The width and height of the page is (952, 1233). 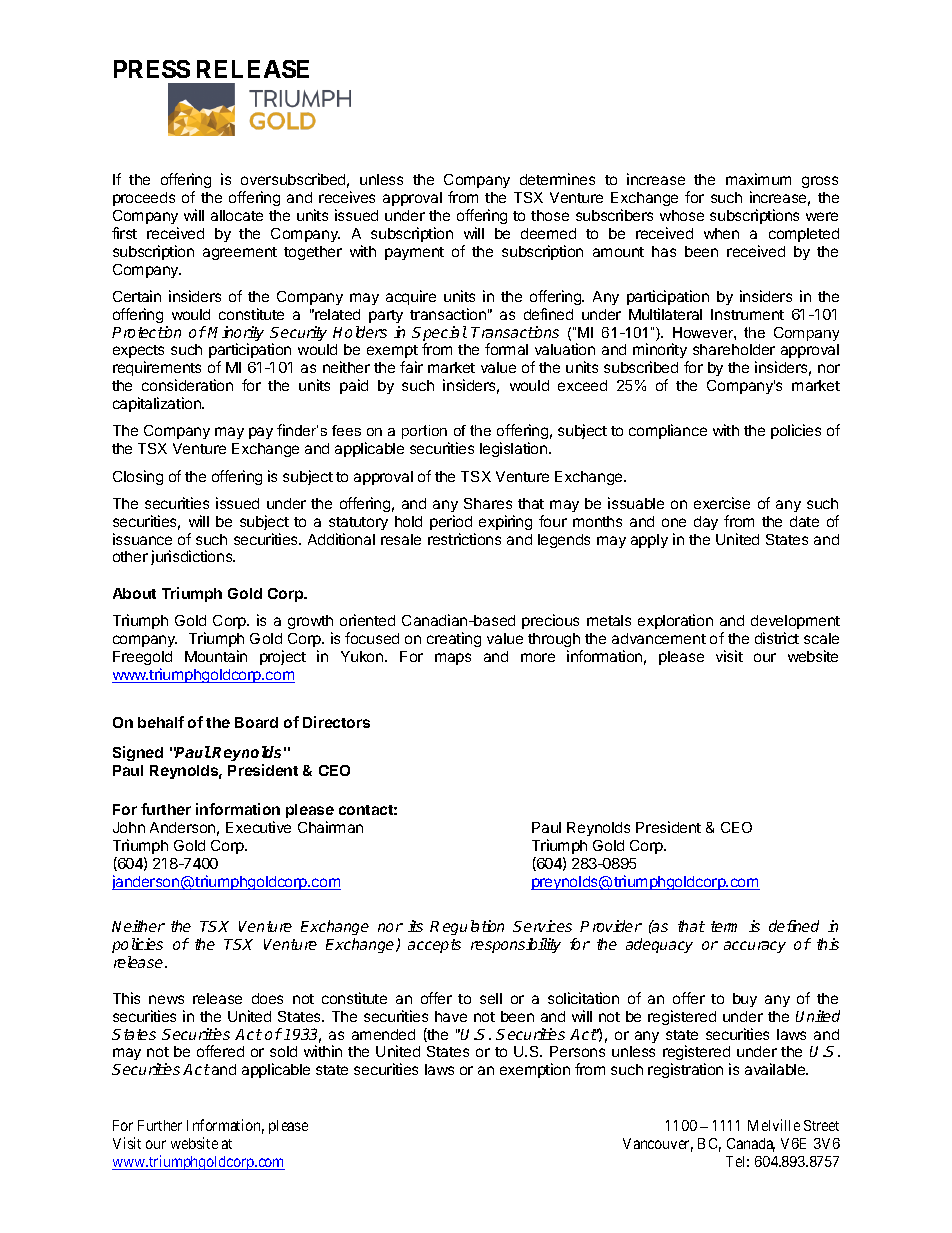 I want to click on those, so click(x=550, y=215).
